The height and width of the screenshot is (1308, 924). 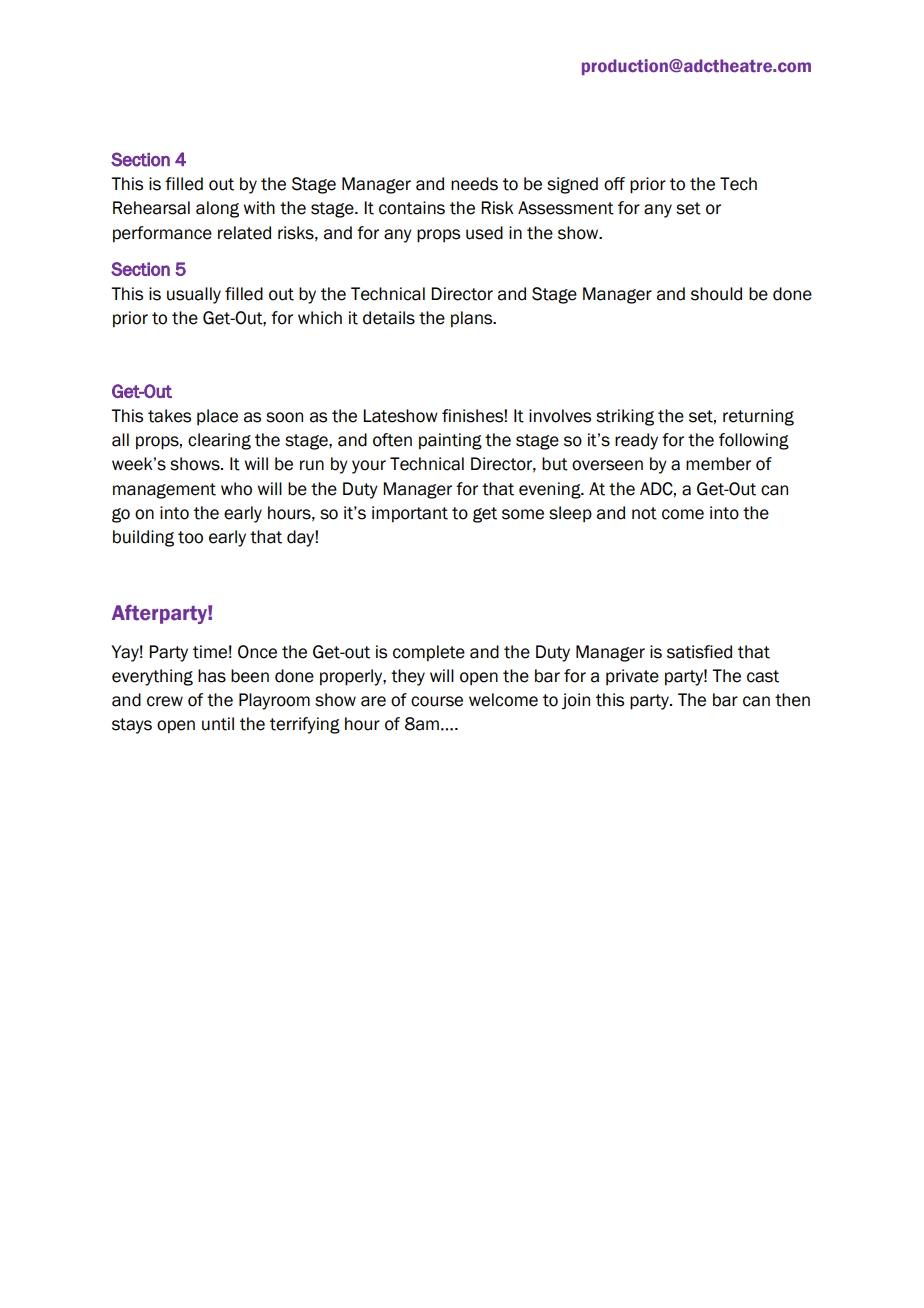 What do you see at coordinates (437, 701) in the screenshot?
I see `course` at bounding box center [437, 701].
